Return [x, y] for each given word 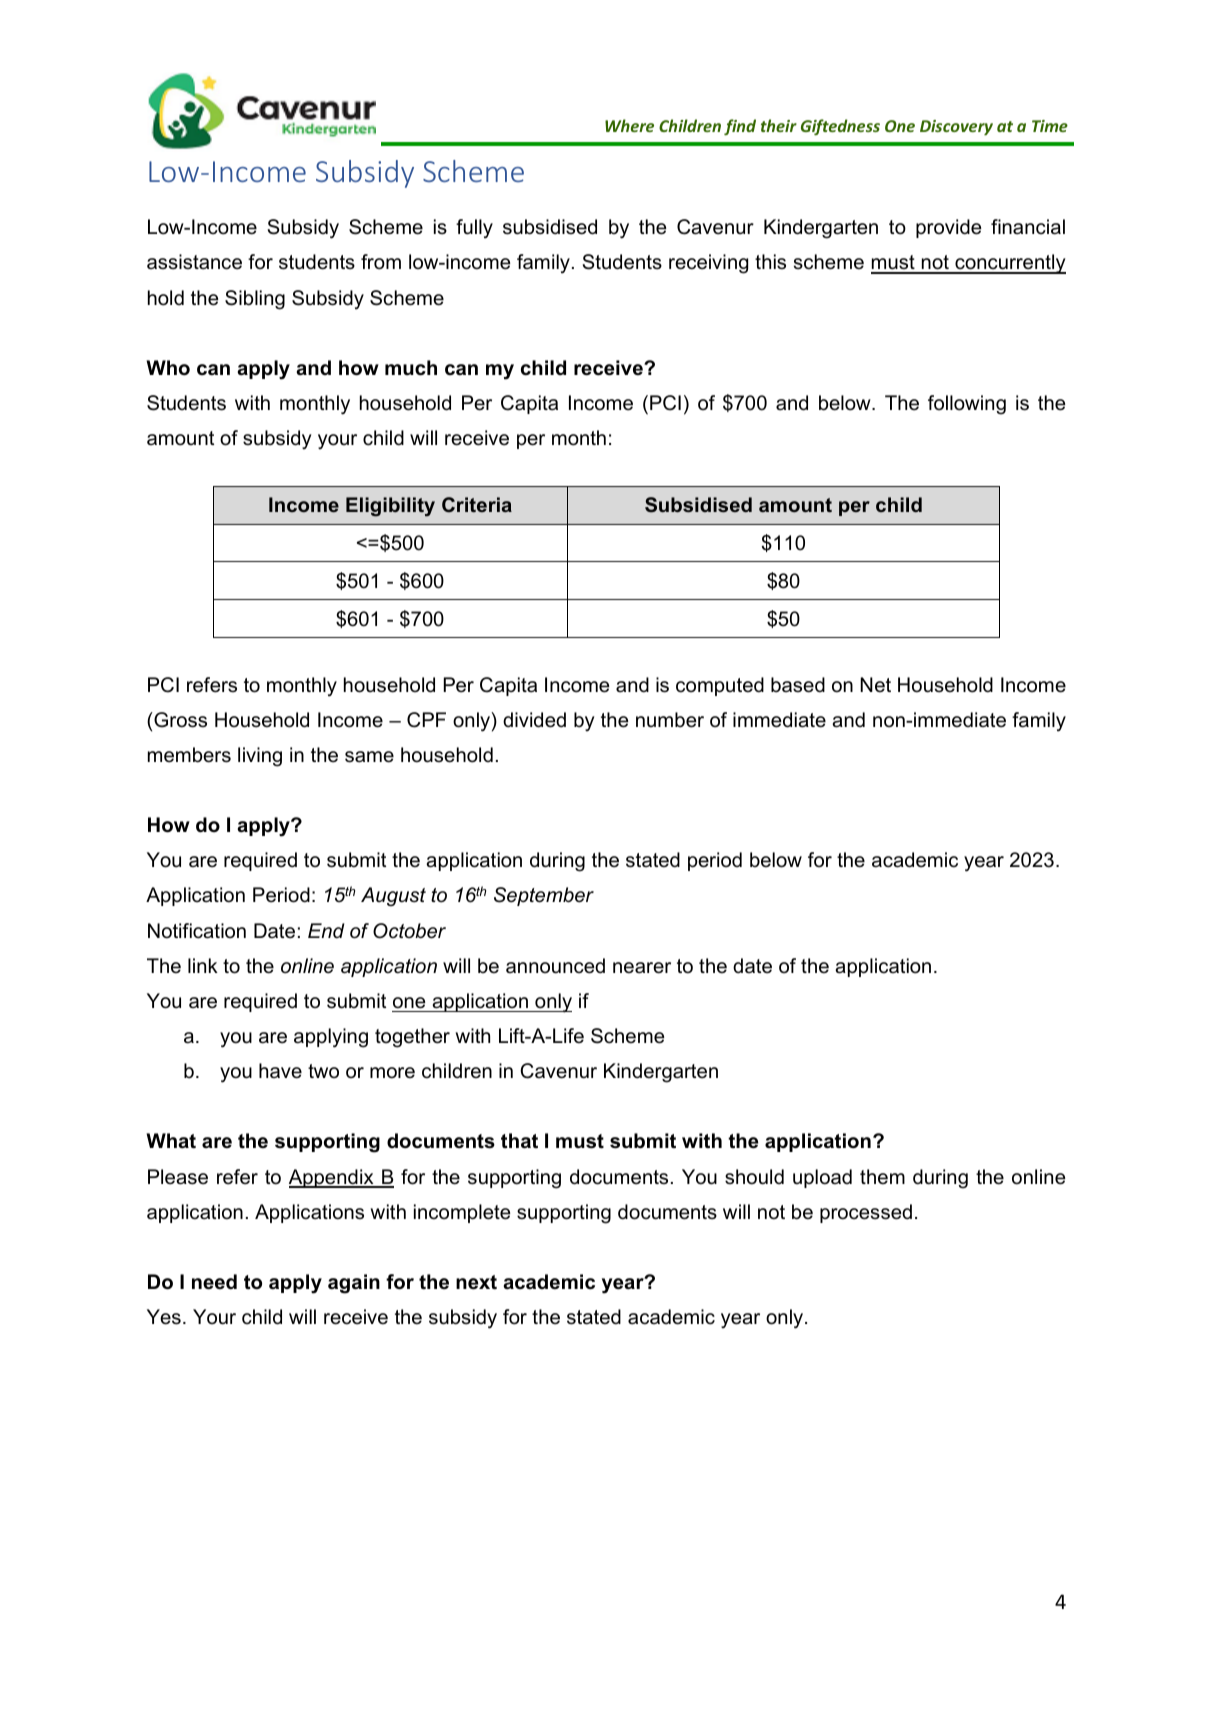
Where [629, 125]
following [967, 405]
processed [866, 1213]
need [214, 1282]
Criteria [477, 504]
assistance [194, 262]
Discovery [956, 128]
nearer [642, 968]
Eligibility [390, 507]
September [544, 896]
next [476, 1282]
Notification [197, 931]
